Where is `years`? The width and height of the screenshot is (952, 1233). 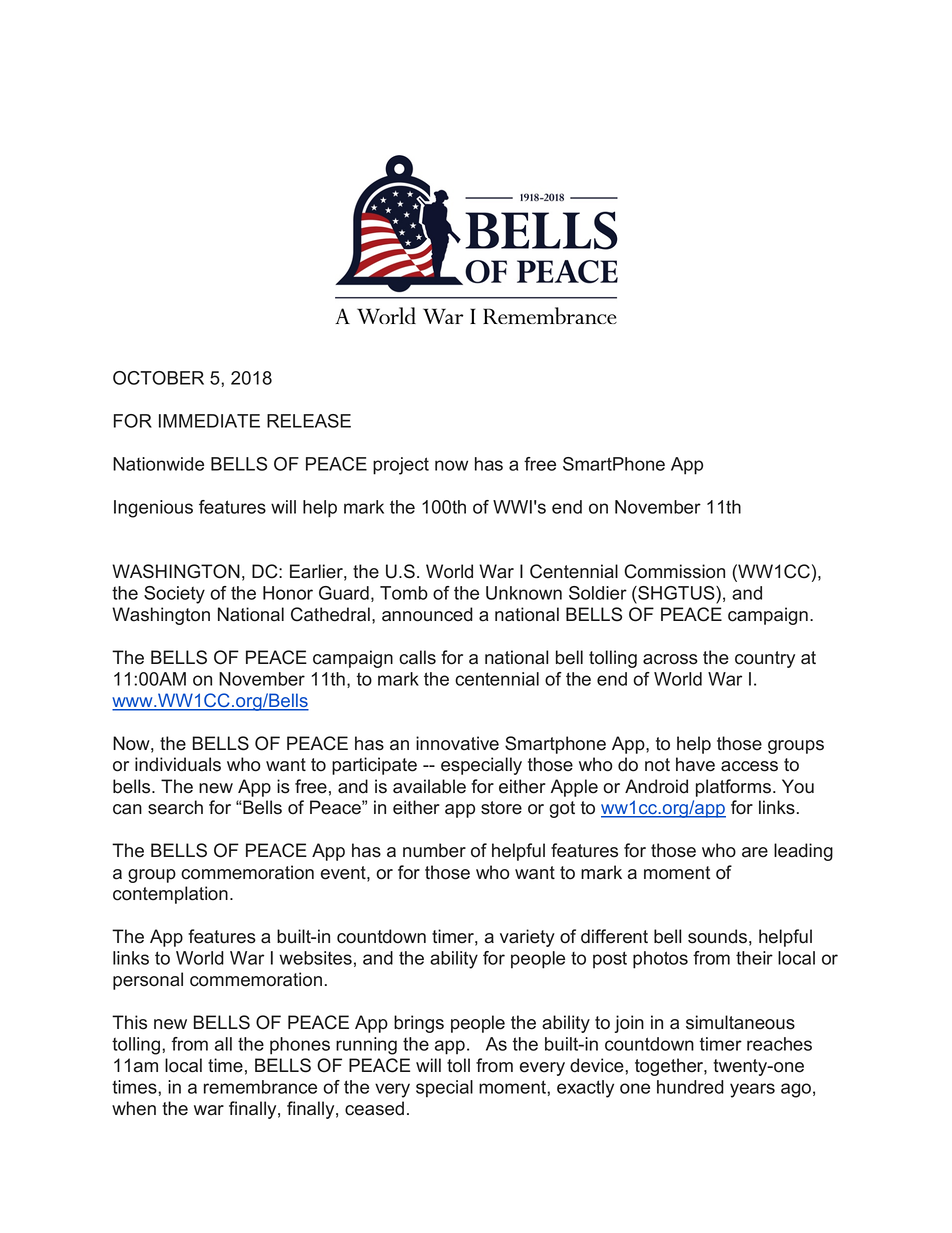
years is located at coordinates (752, 1090).
